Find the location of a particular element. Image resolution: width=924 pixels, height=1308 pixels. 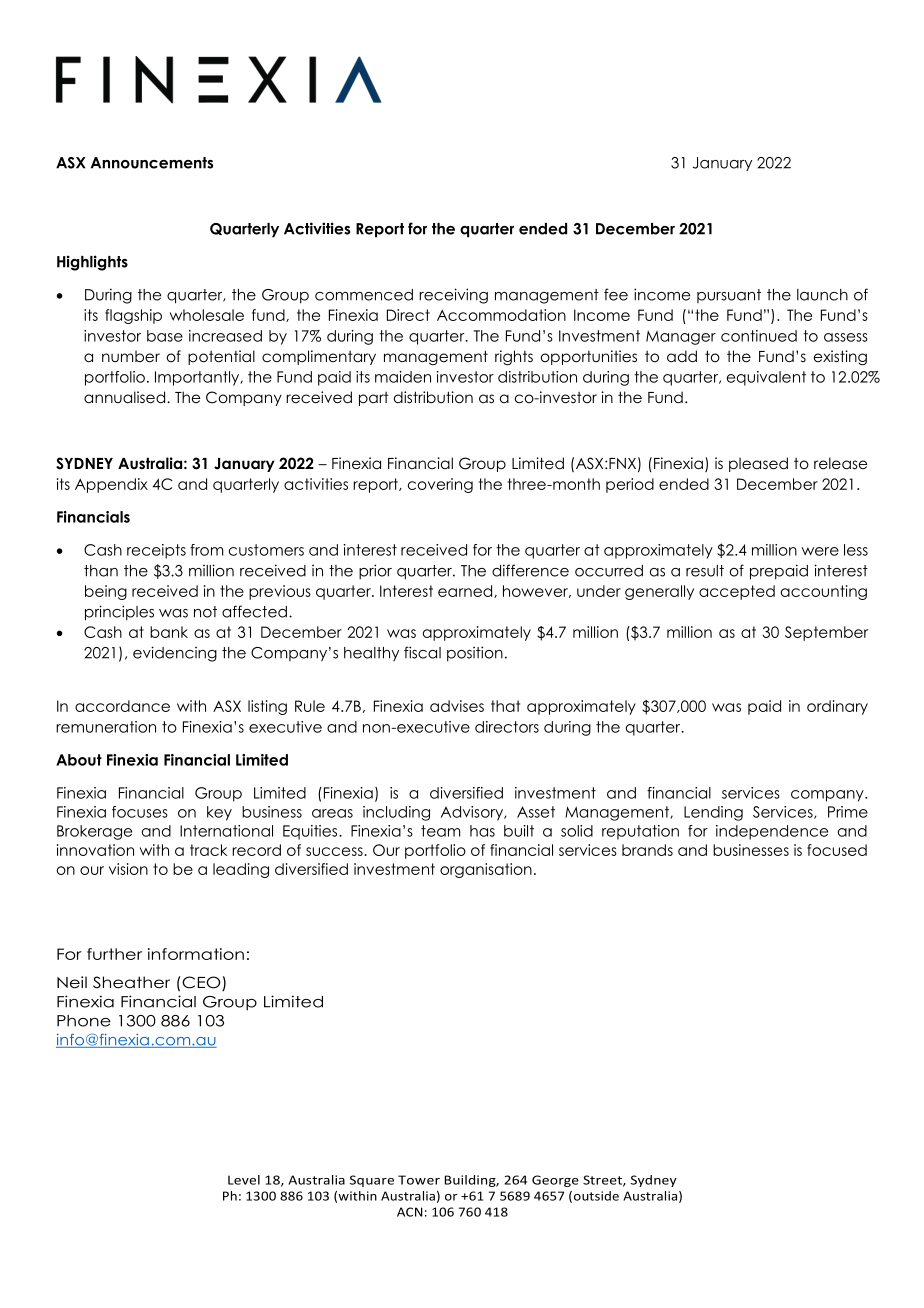

CEO is located at coordinates (201, 983).
